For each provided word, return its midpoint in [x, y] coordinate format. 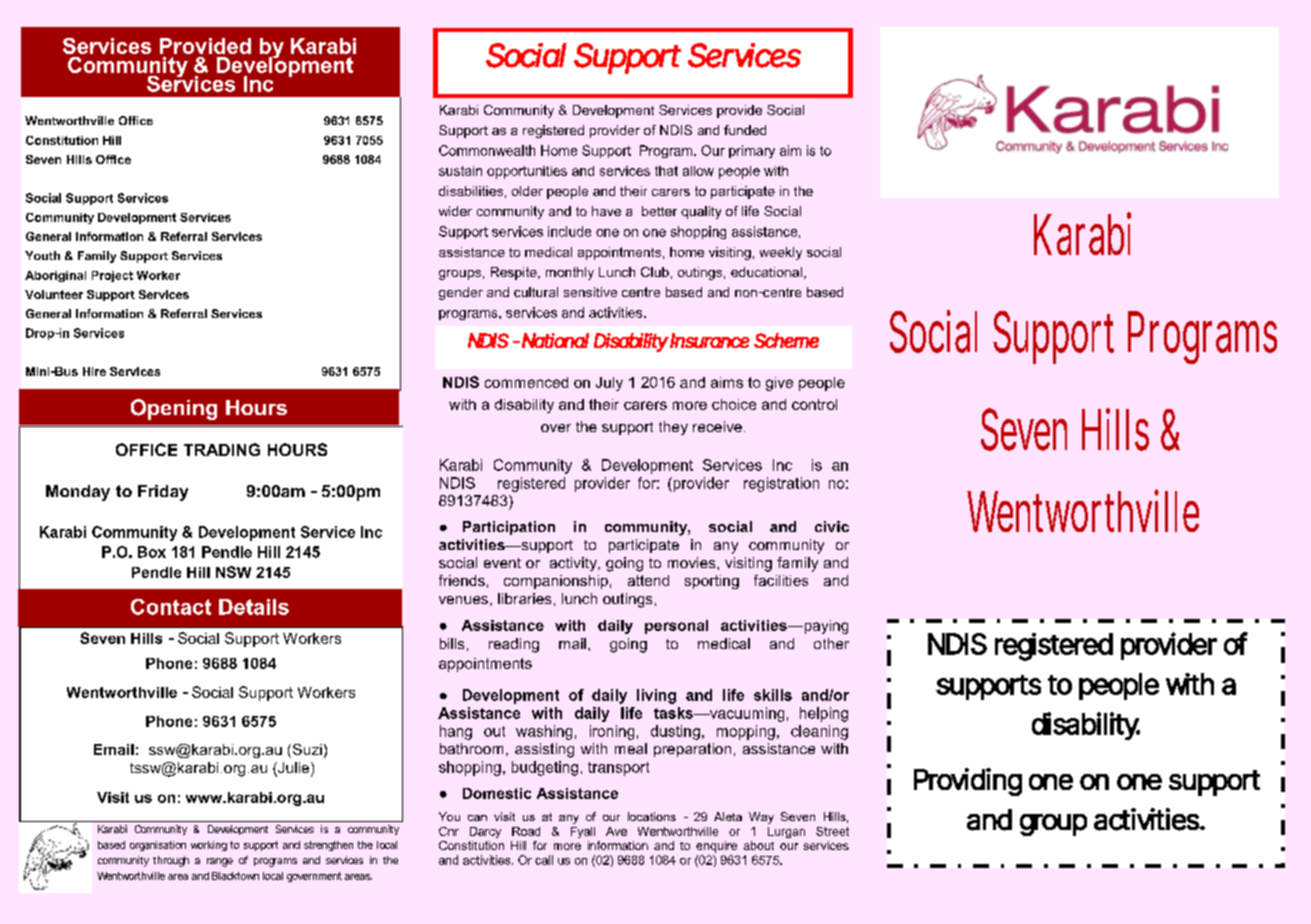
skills [773, 695]
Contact [171, 607]
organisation [158, 846]
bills [452, 643]
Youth [42, 255]
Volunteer [54, 294]
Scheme [786, 340]
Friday [163, 493]
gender [461, 293]
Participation [509, 528]
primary [752, 151]
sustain [460, 171]
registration [781, 484]
